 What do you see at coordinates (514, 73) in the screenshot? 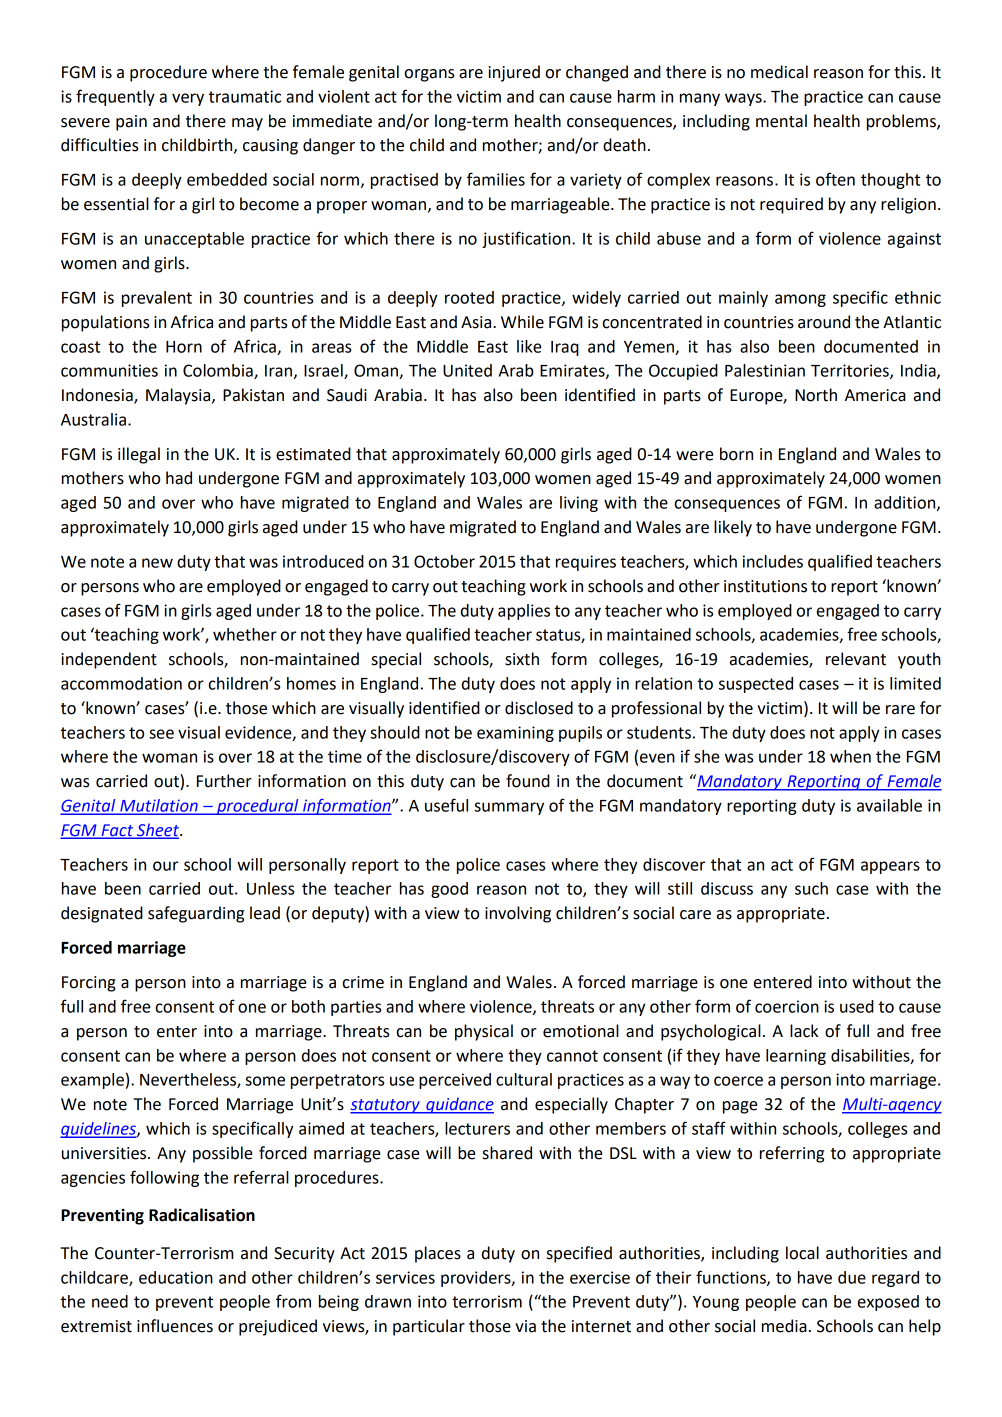
I see `injured` at bounding box center [514, 73].
